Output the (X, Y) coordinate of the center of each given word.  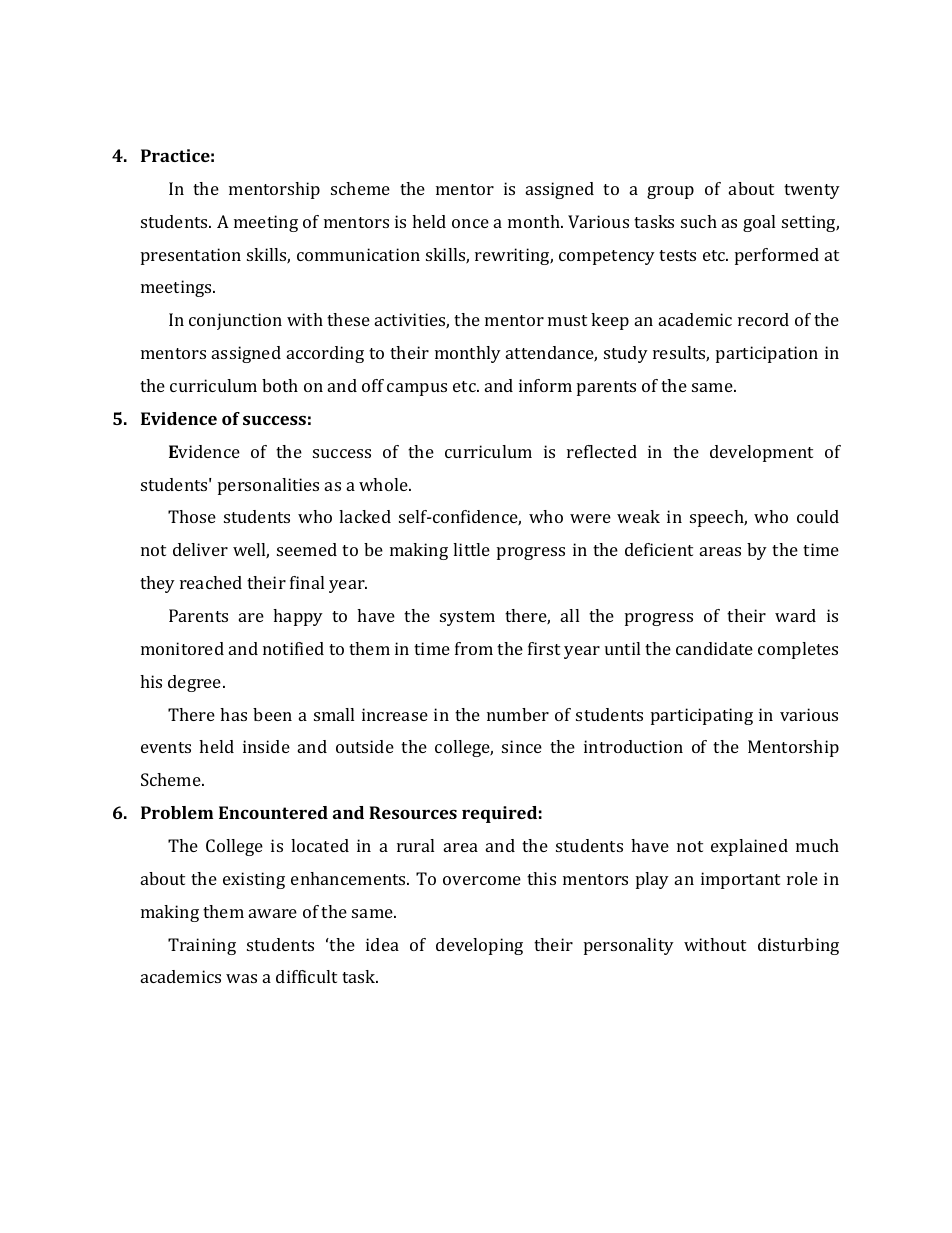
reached (211, 582)
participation (767, 354)
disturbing (798, 946)
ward (795, 615)
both (280, 385)
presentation (191, 256)
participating (702, 716)
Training (202, 946)
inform (545, 385)
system (467, 618)
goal (759, 223)
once (470, 223)
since (522, 746)
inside (266, 746)
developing (479, 946)
